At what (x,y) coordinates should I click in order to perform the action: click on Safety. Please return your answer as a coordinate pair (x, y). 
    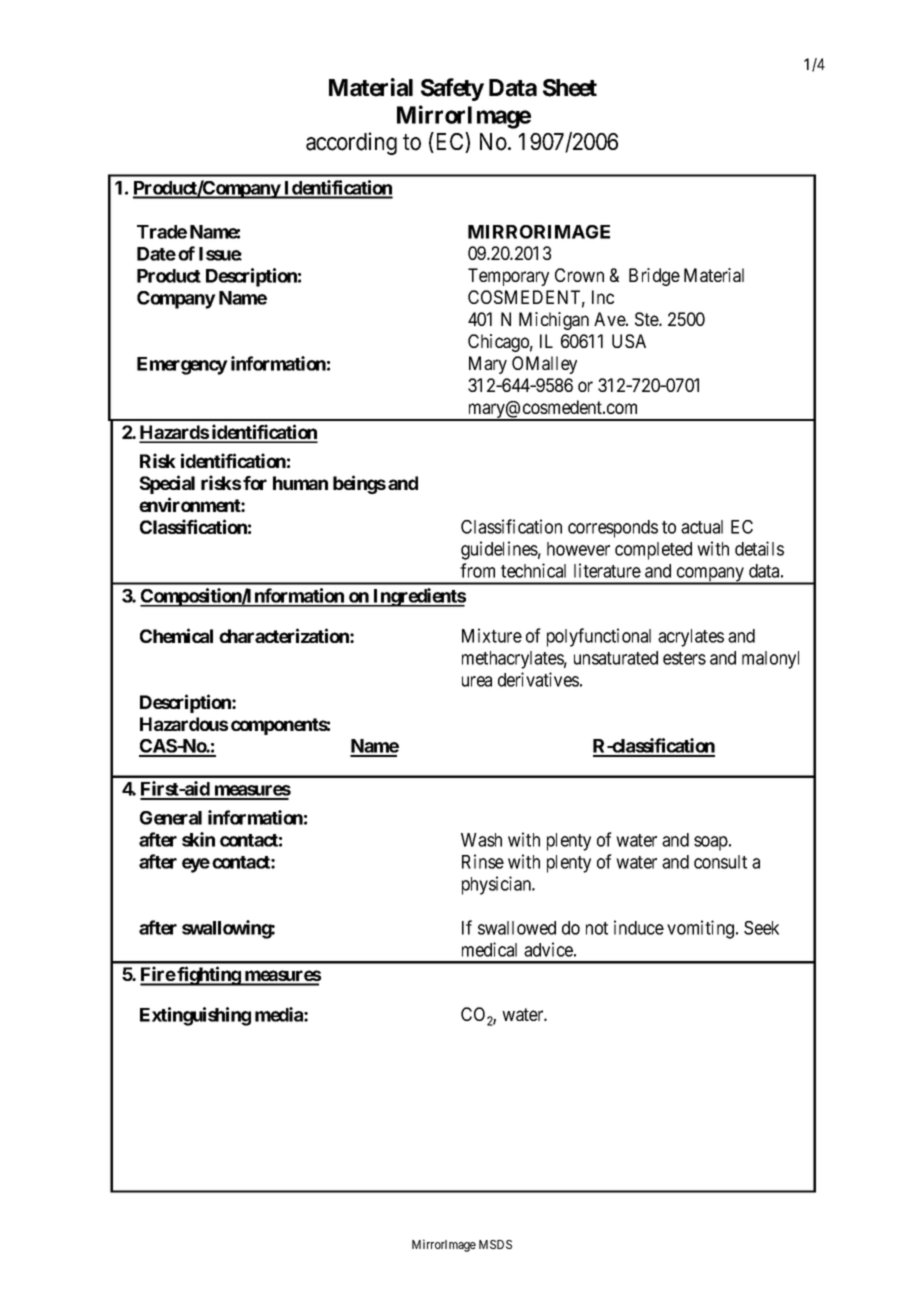
    Looking at the image, I should click on (452, 89).
